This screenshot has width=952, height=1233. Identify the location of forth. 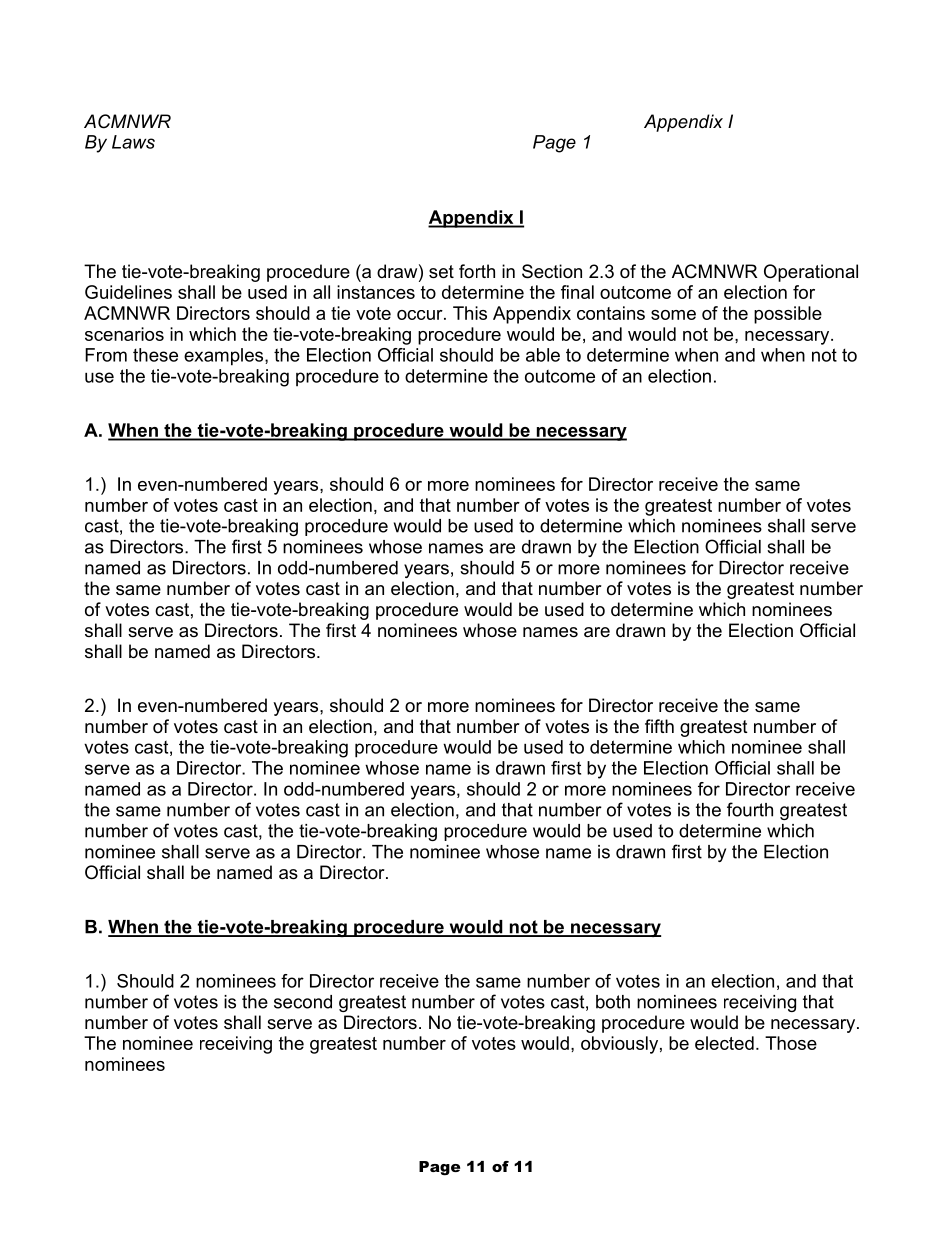
(477, 271).
